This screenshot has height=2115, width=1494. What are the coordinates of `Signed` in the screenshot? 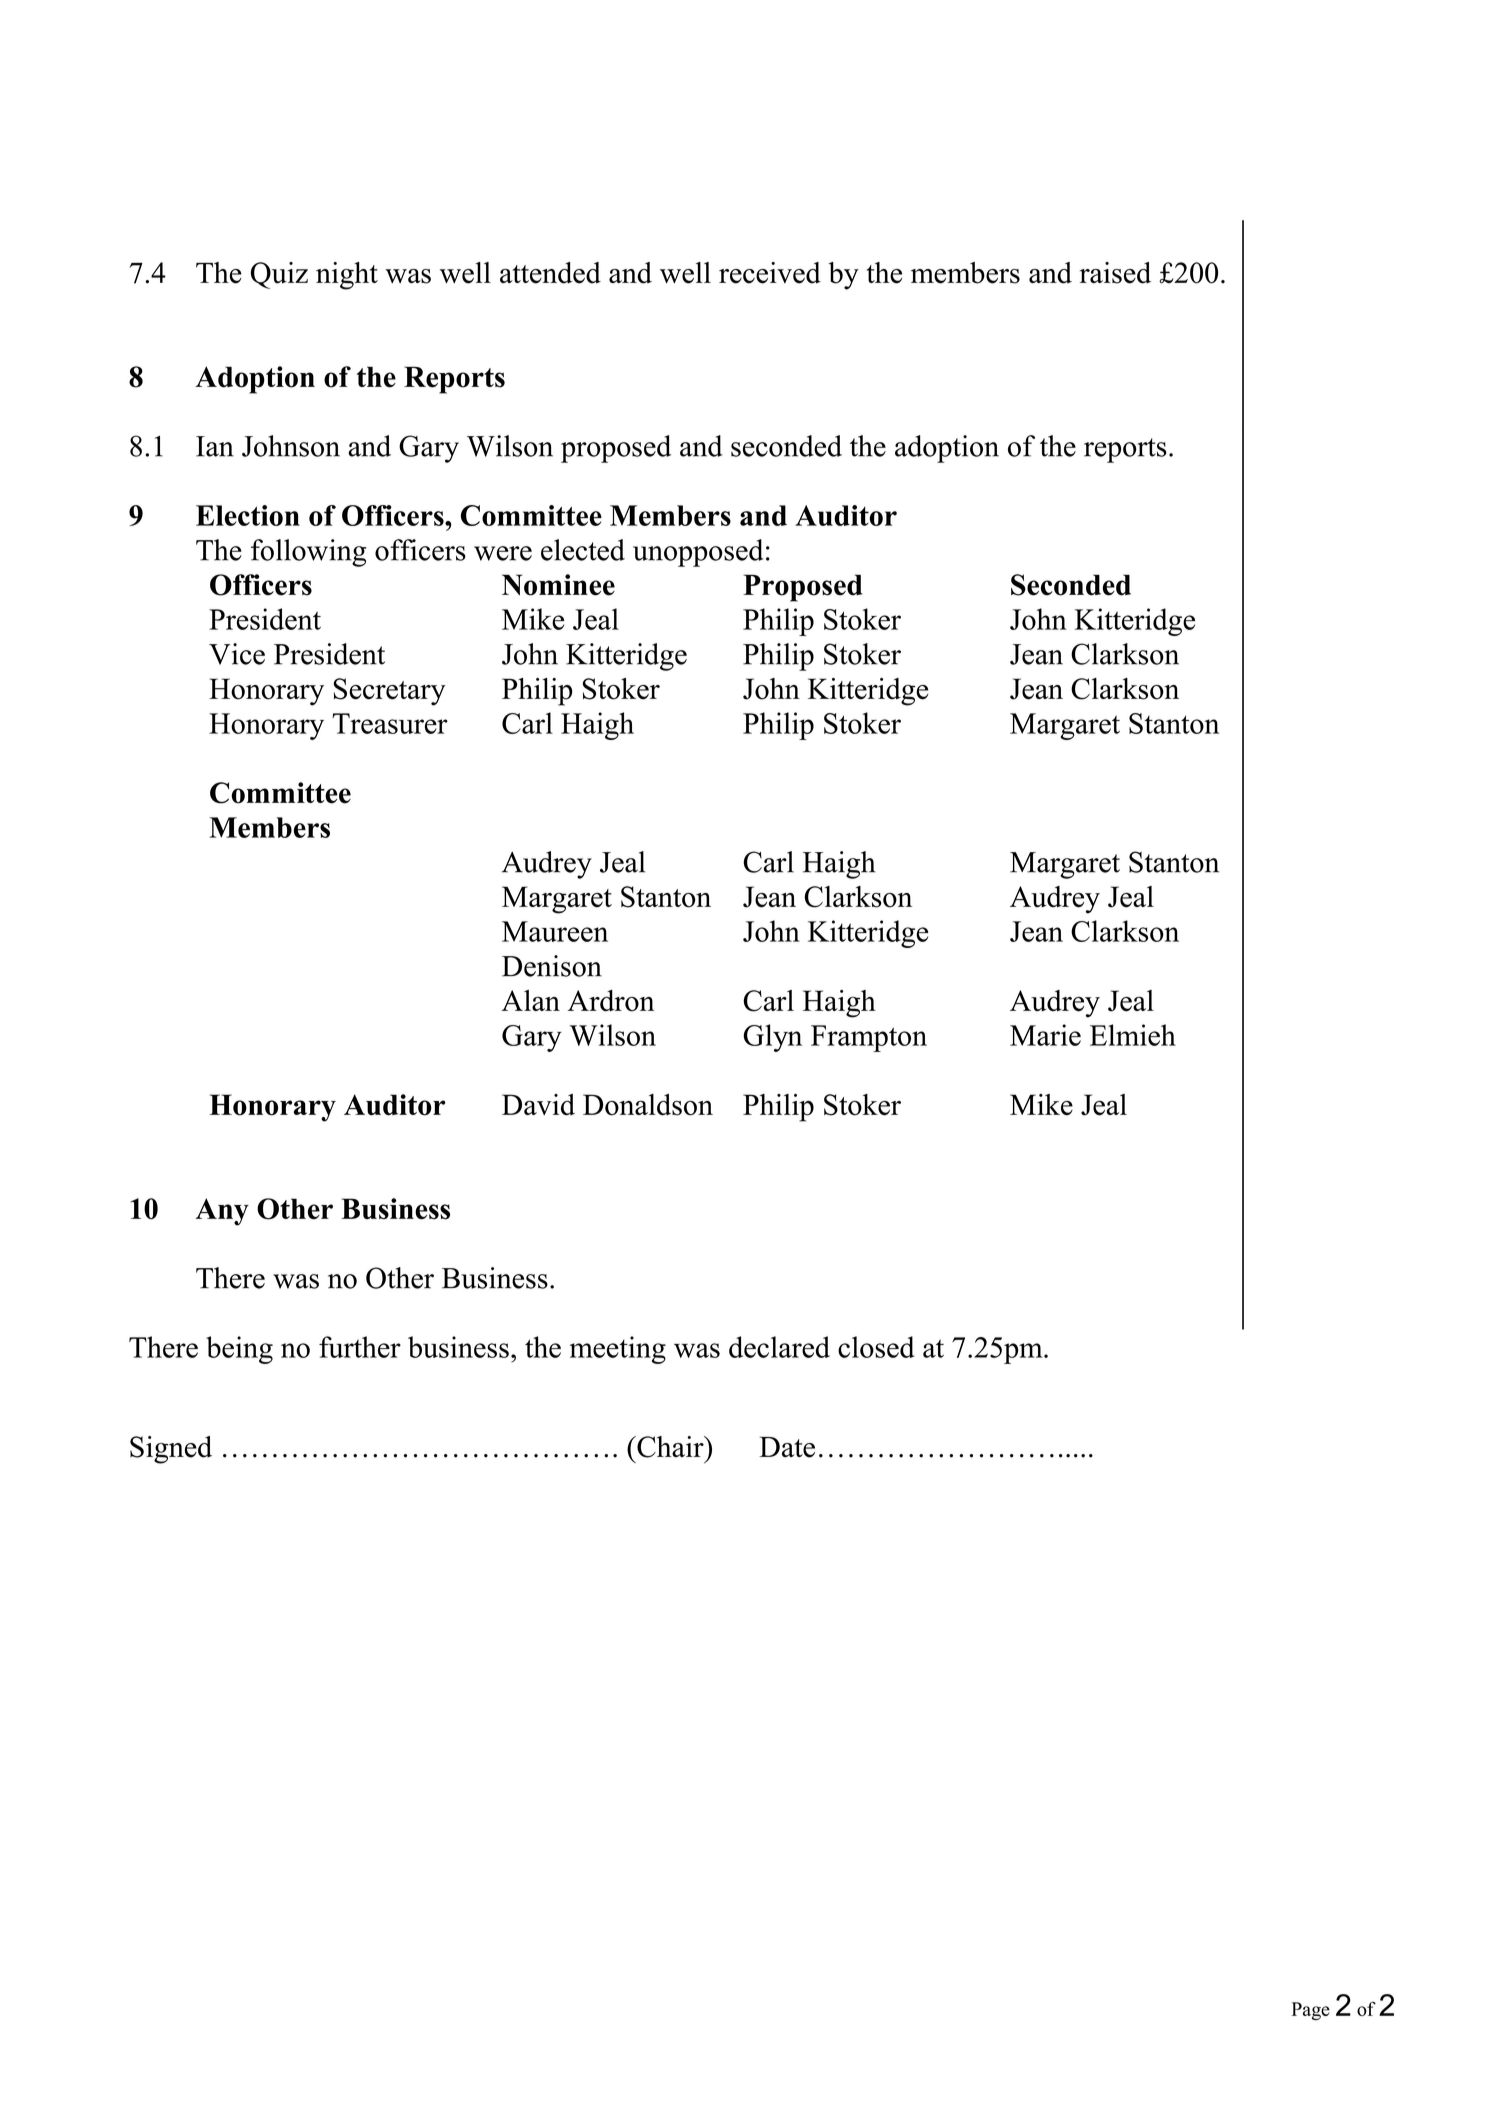 It's located at (171, 1450).
